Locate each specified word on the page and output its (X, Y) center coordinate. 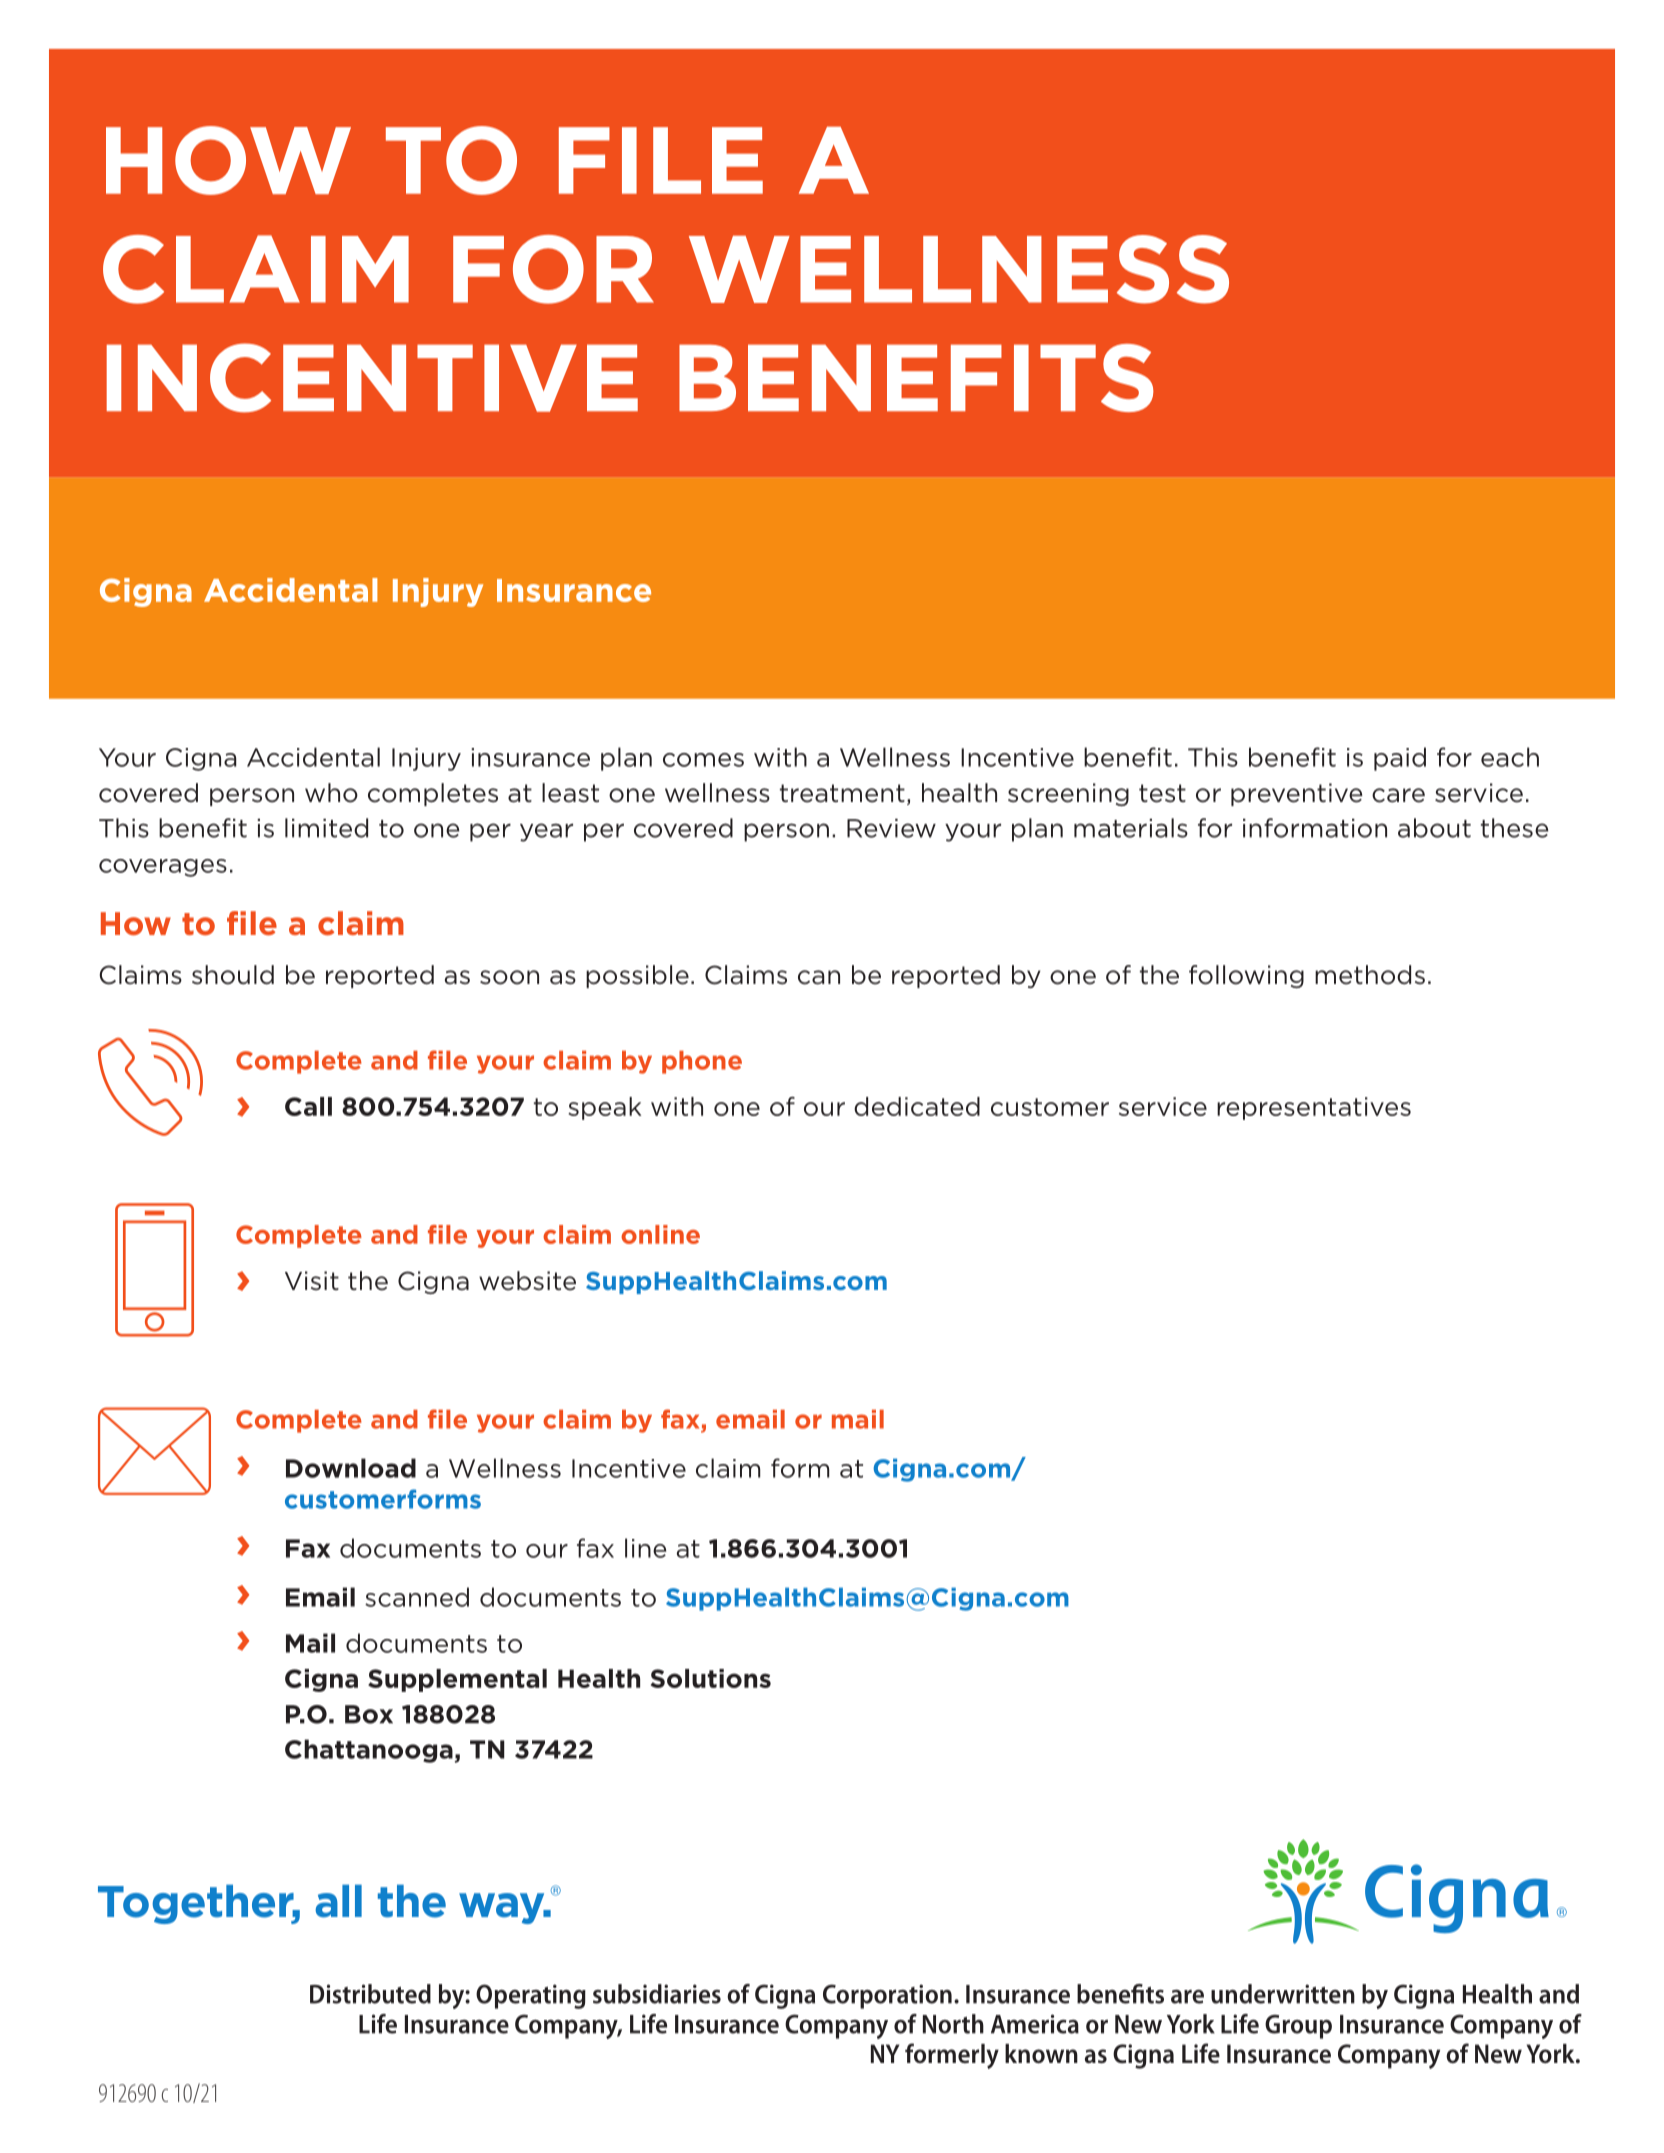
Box (369, 1714)
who (331, 793)
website (527, 1281)
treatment (842, 793)
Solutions (711, 1678)
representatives (1314, 1108)
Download (351, 1468)
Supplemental (457, 1680)
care (1398, 795)
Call (308, 1106)
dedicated (917, 1106)
